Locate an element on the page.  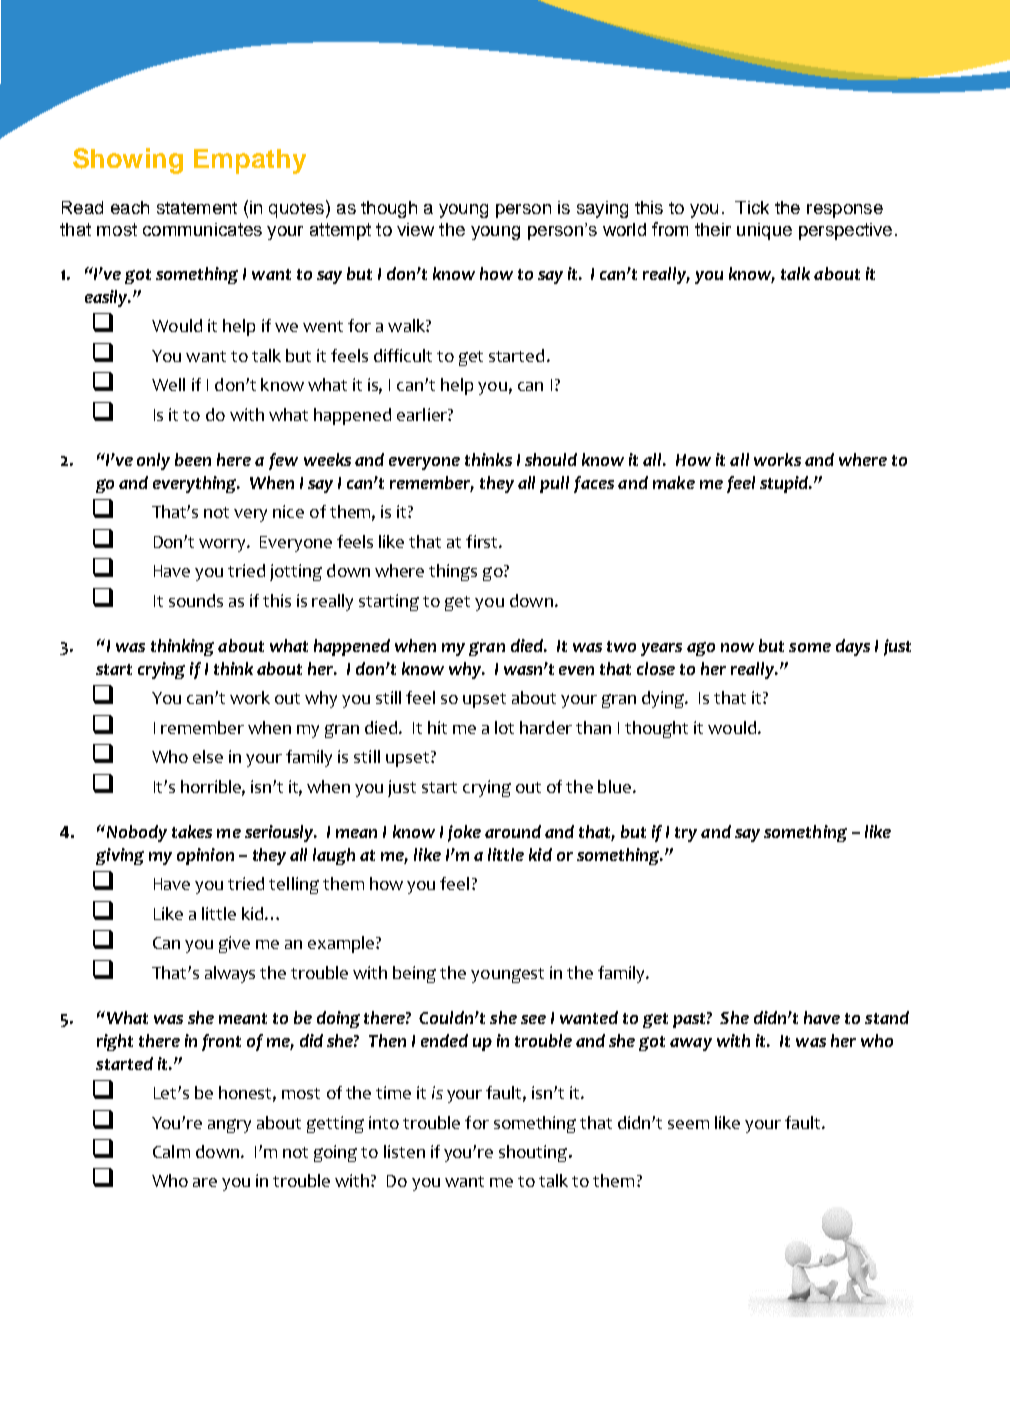
statement is located at coordinates (197, 208).
